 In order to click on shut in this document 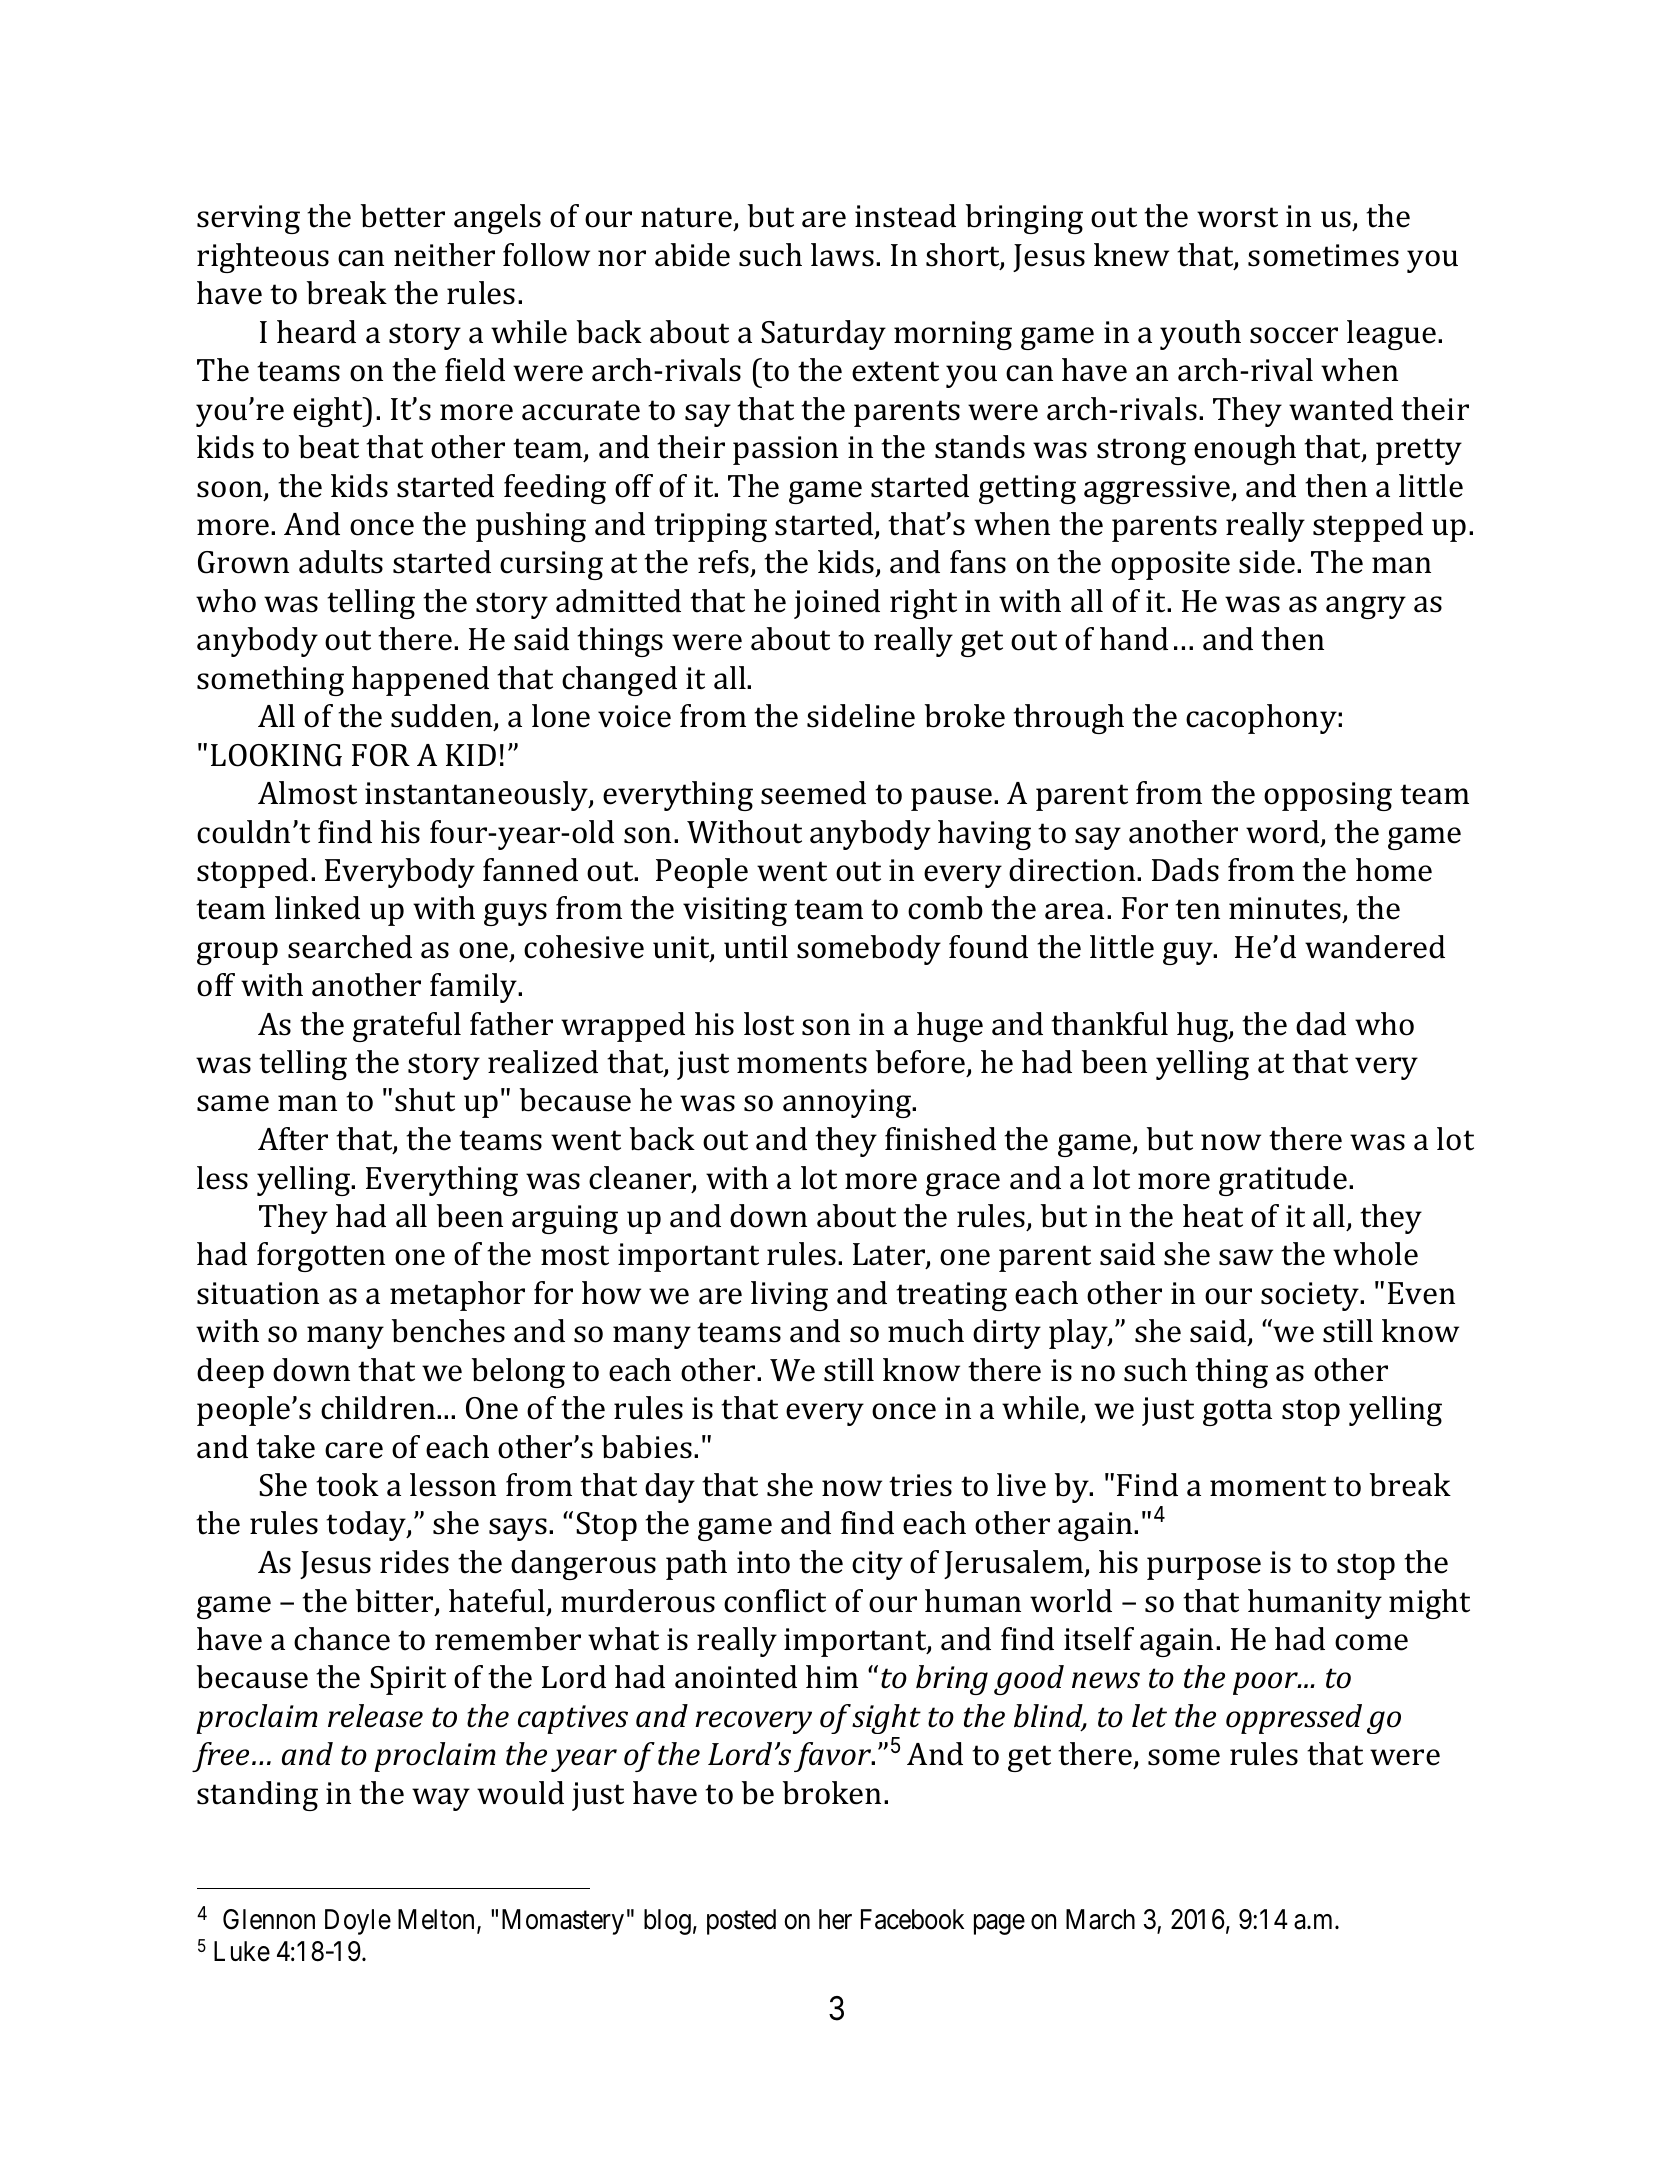, I will do `click(425, 1100)`.
